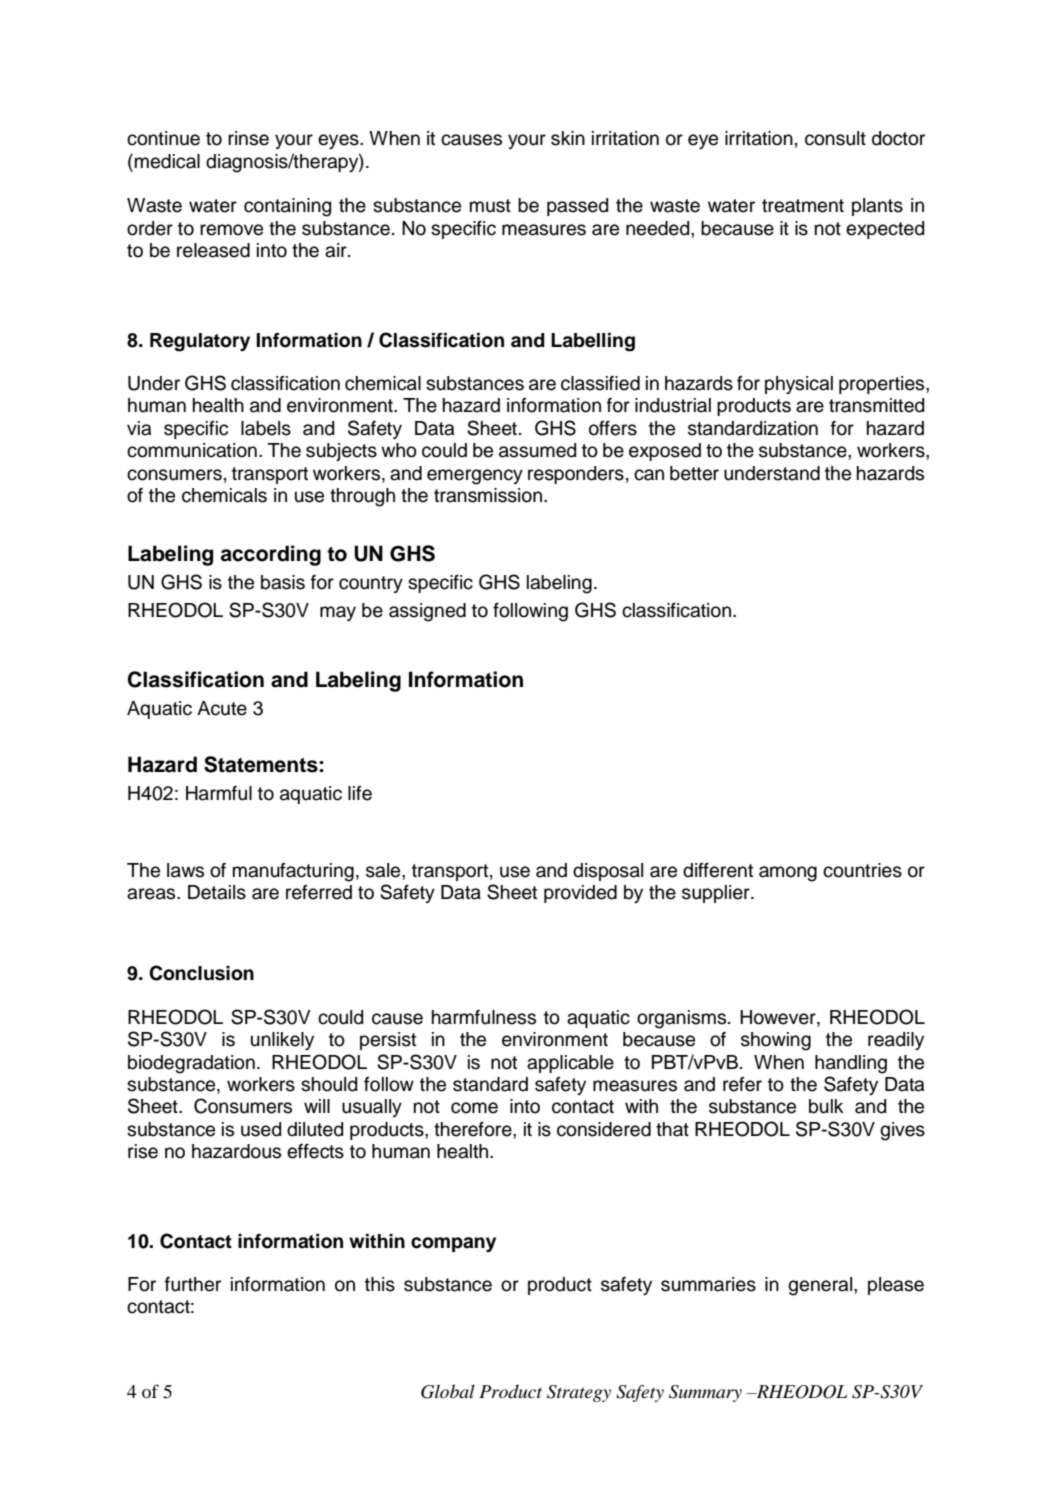 The width and height of the document is (1052, 1487). I want to click on further, so click(193, 1284).
